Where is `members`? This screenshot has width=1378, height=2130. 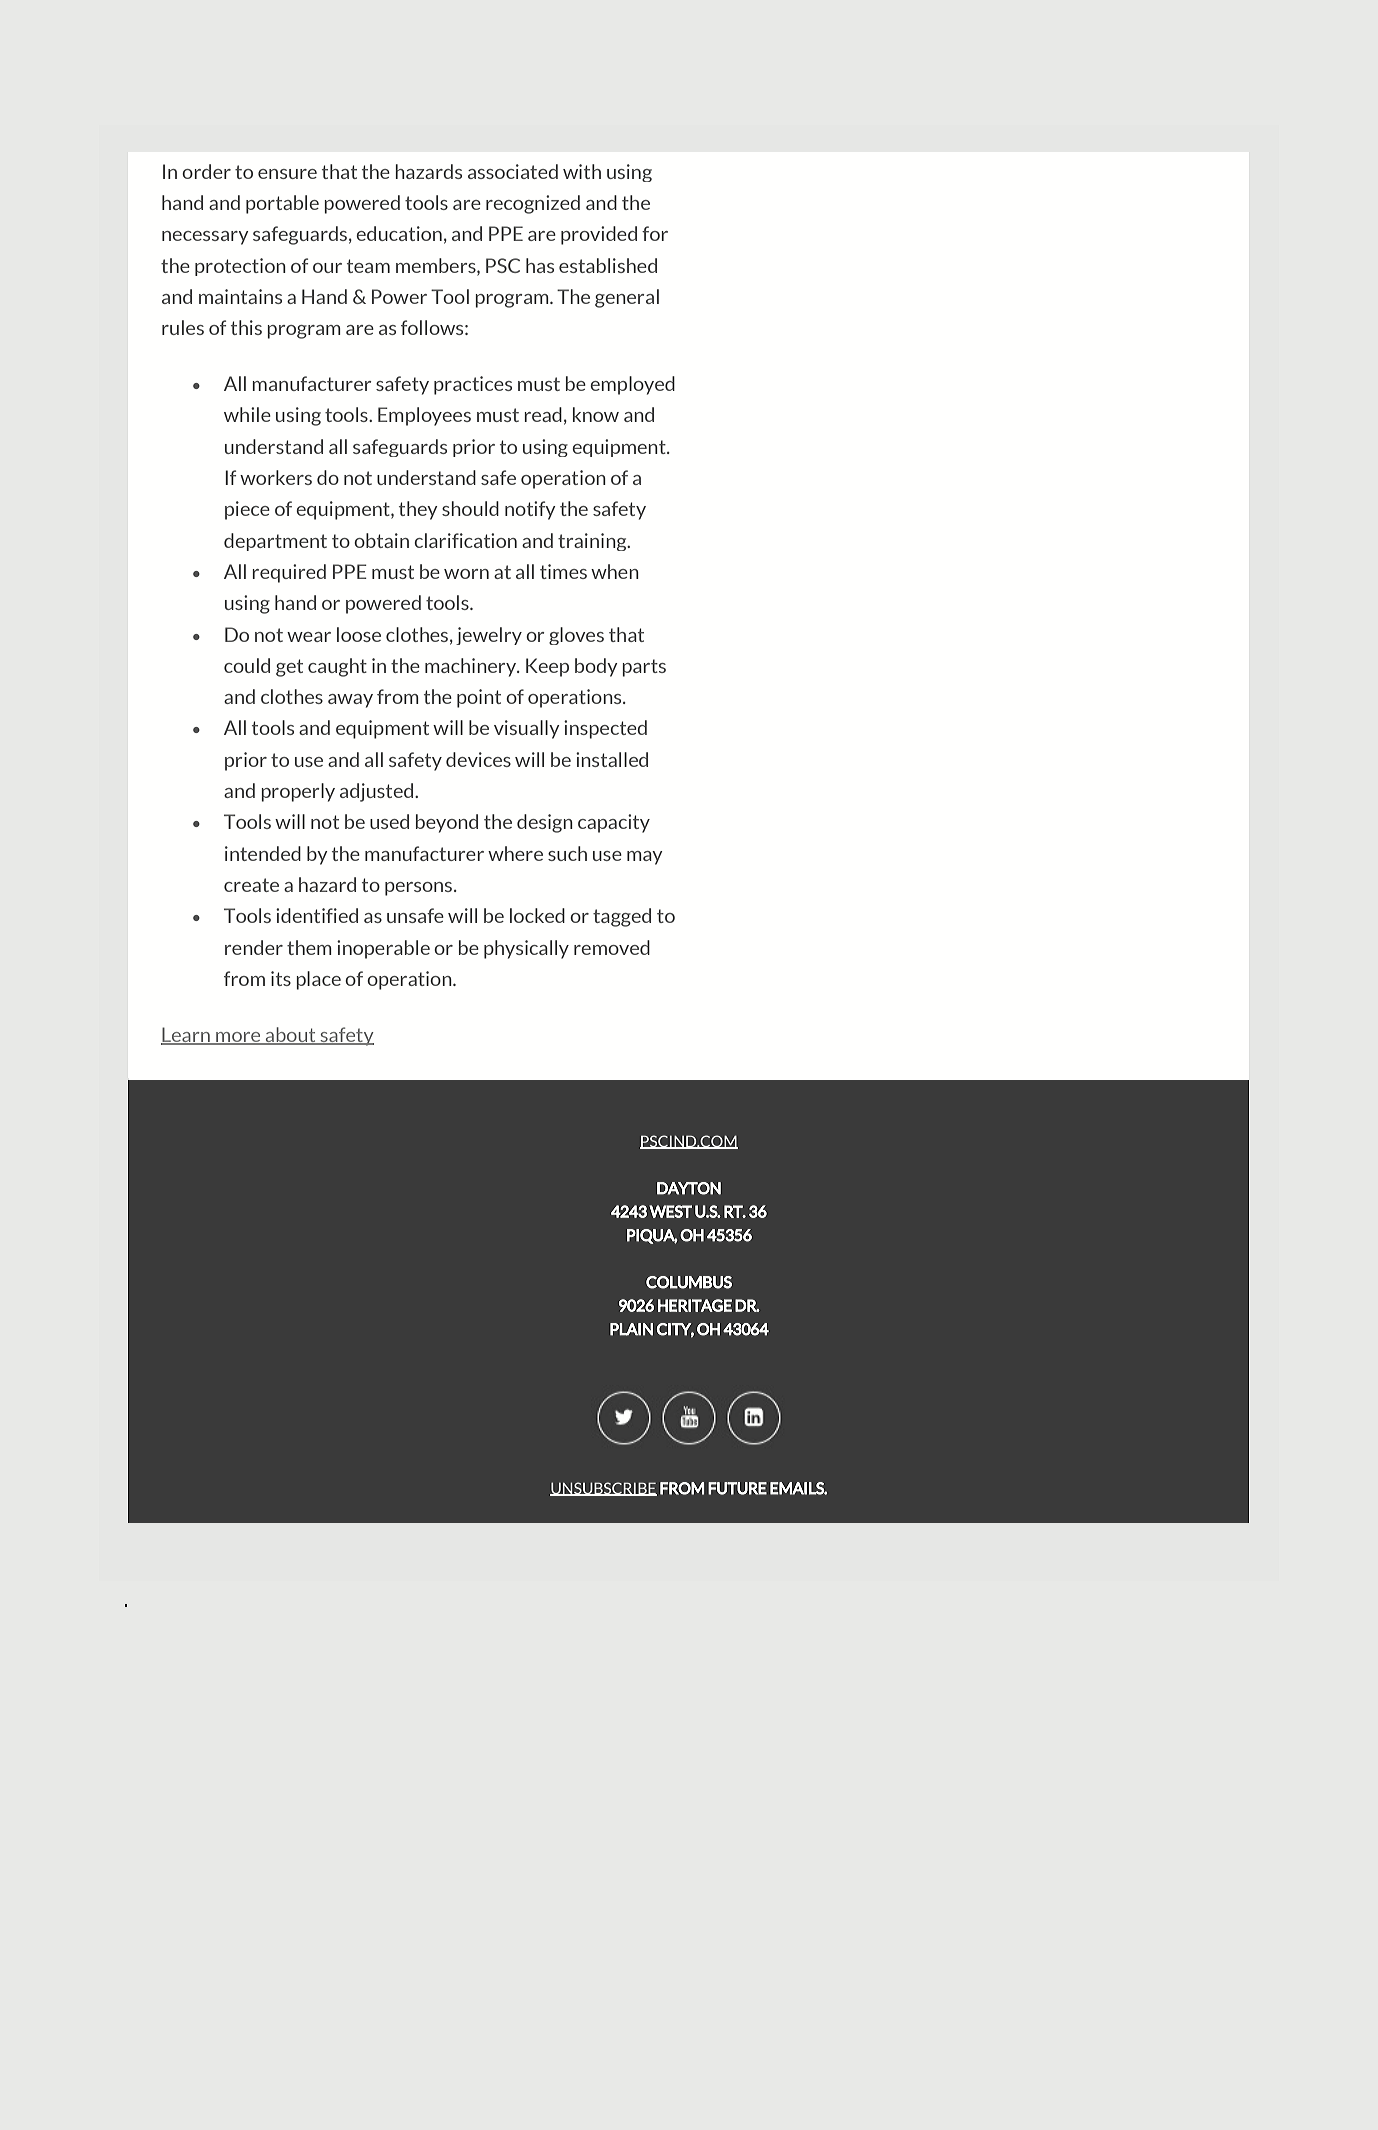
members is located at coordinates (437, 266).
